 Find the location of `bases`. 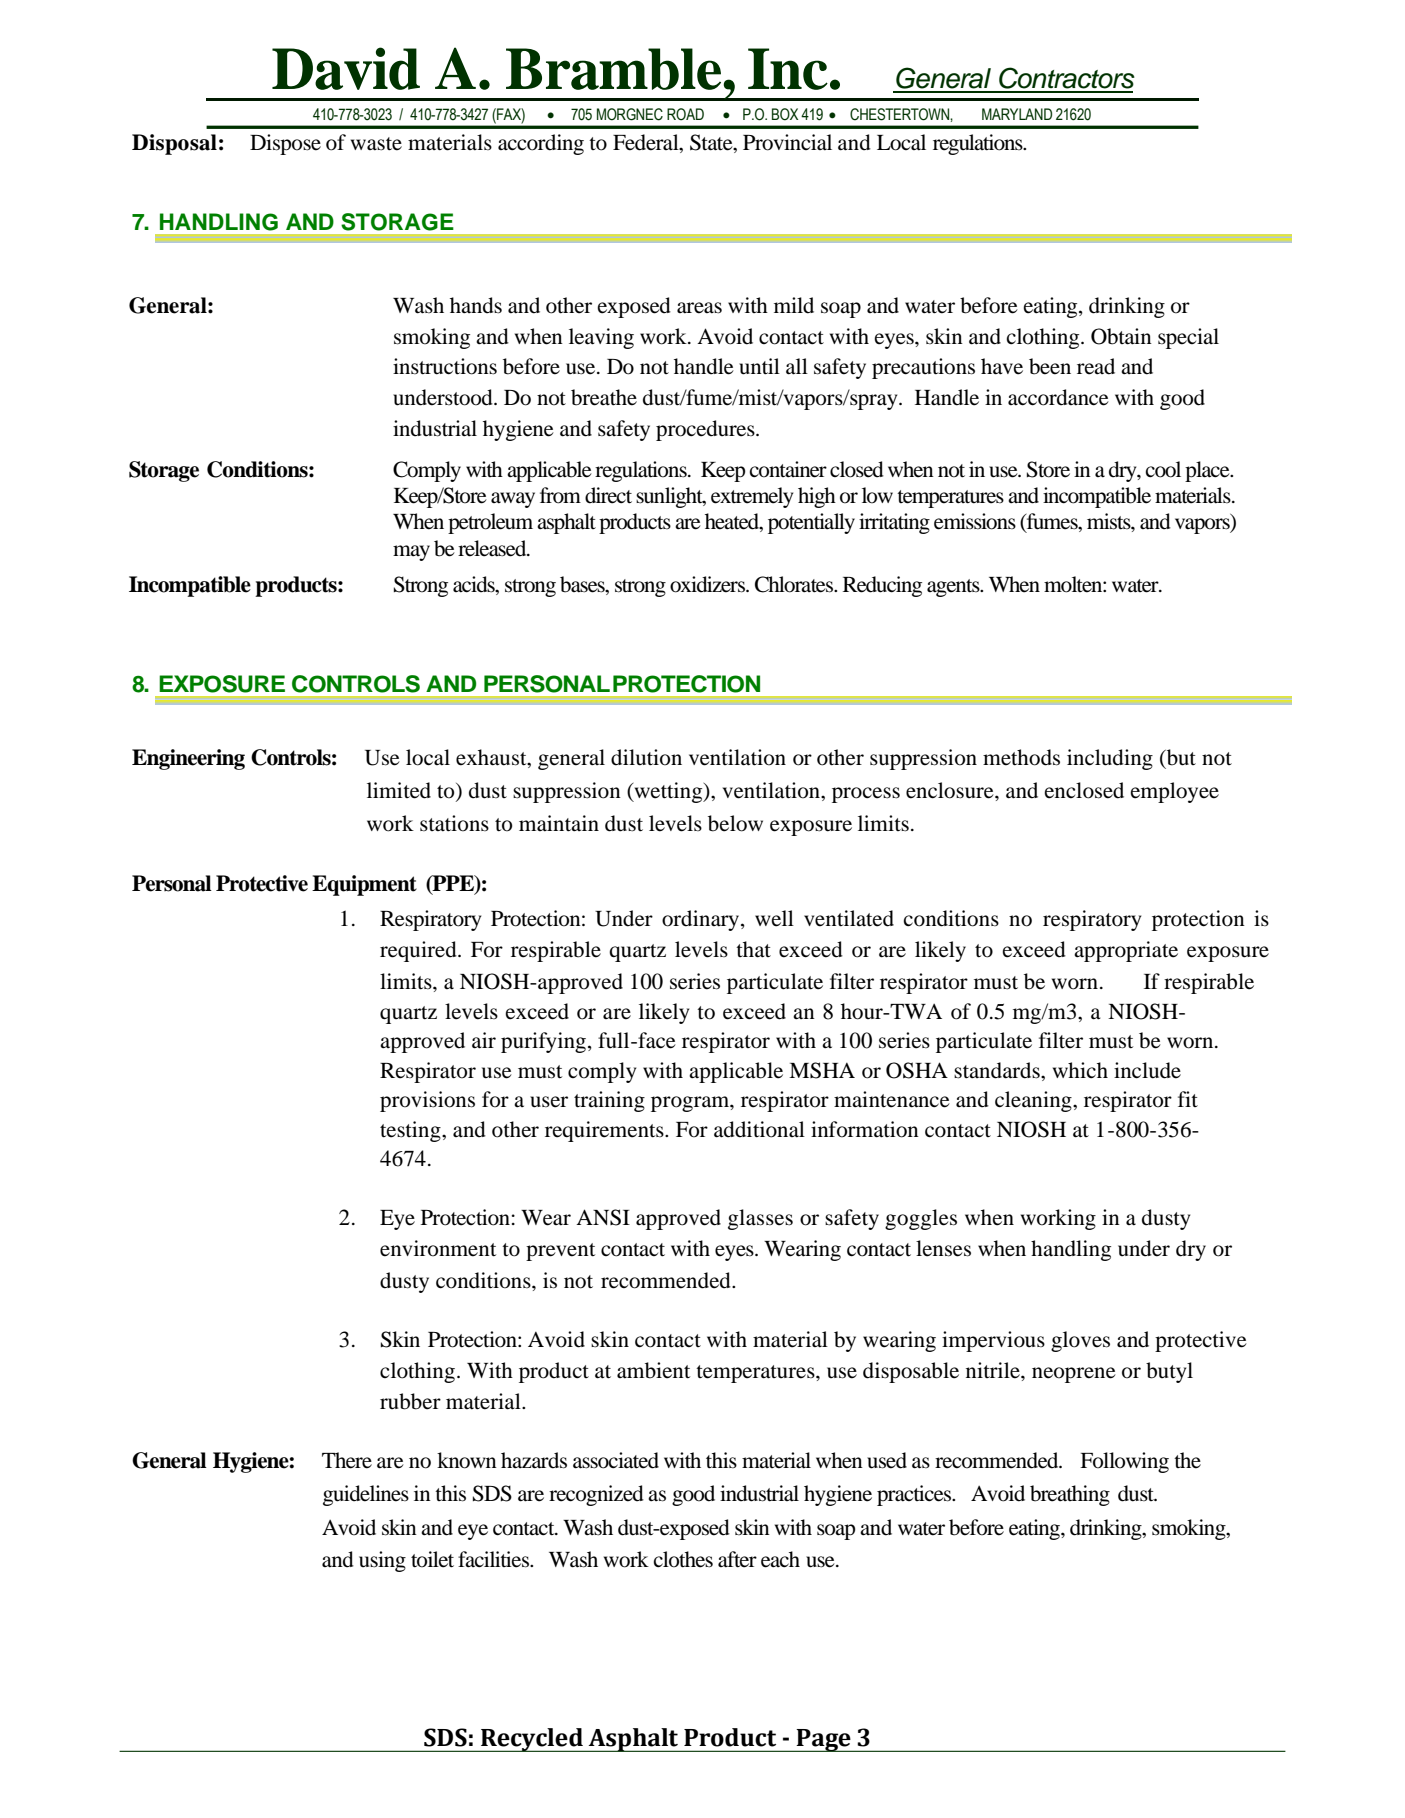

bases is located at coordinates (583, 585).
